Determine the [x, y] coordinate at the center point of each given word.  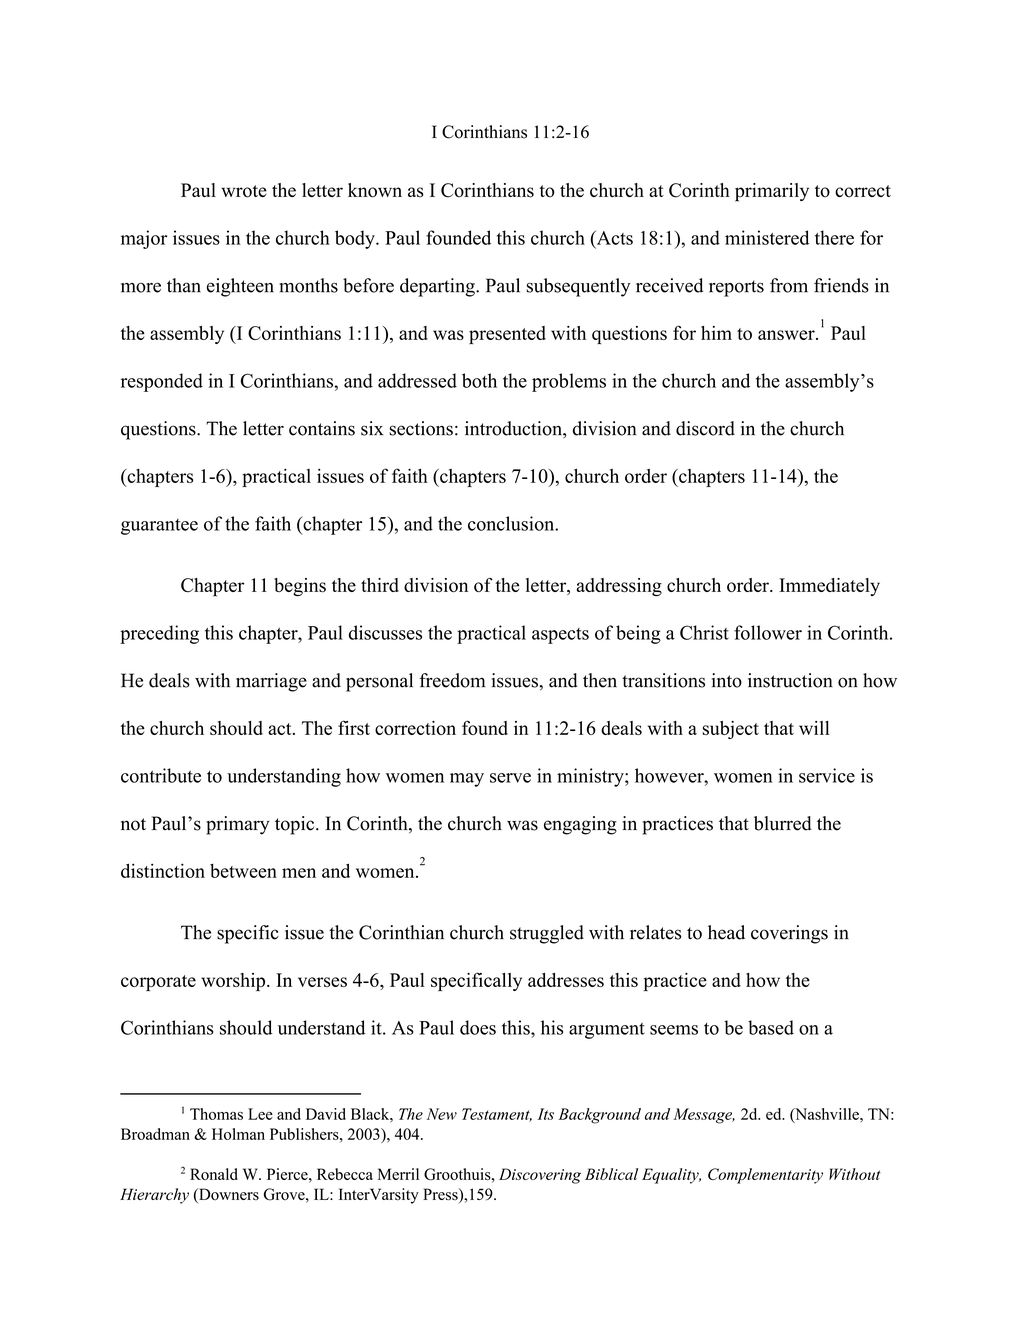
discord [705, 428]
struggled [547, 934]
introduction [514, 429]
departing [438, 287]
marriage [271, 682]
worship [233, 982]
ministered [767, 237]
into [727, 680]
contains [322, 428]
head [726, 932]
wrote [244, 191]
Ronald [214, 1174]
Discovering [540, 1176]
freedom [452, 680]
